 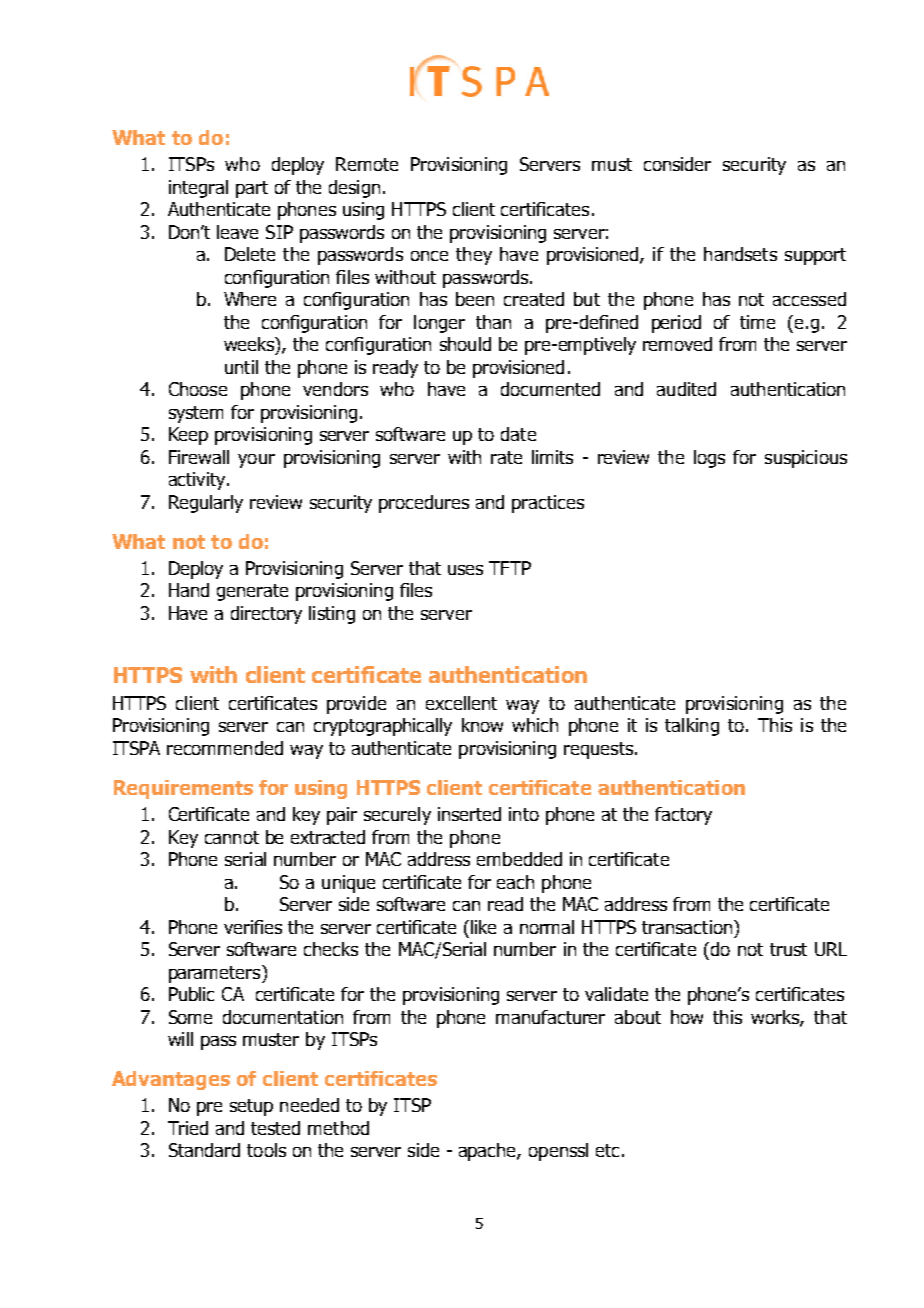 What do you see at coordinates (253, 927) in the screenshot?
I see `verifies` at bounding box center [253, 927].
